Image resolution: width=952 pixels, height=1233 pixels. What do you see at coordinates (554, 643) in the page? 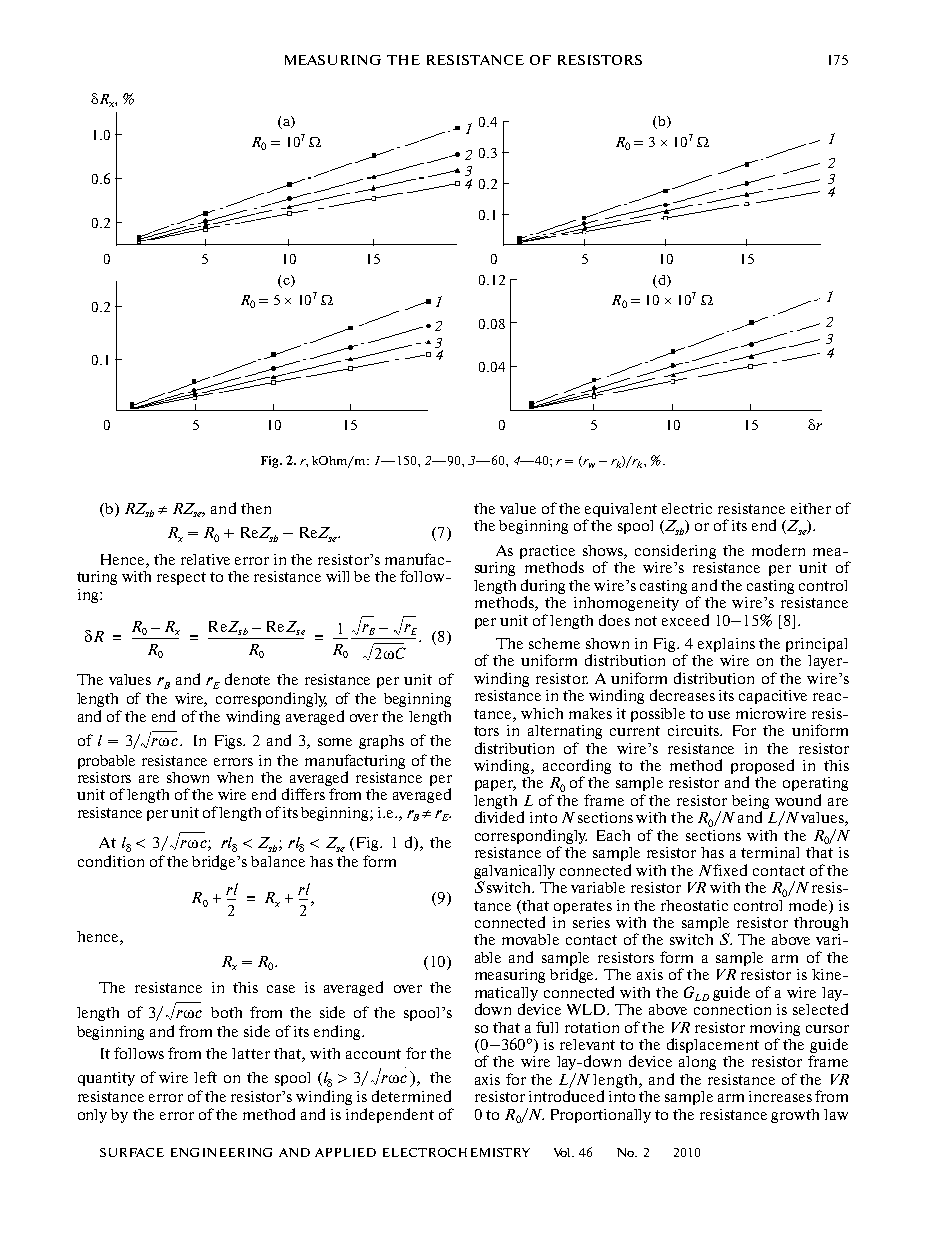
I see `scheme` at bounding box center [554, 643].
